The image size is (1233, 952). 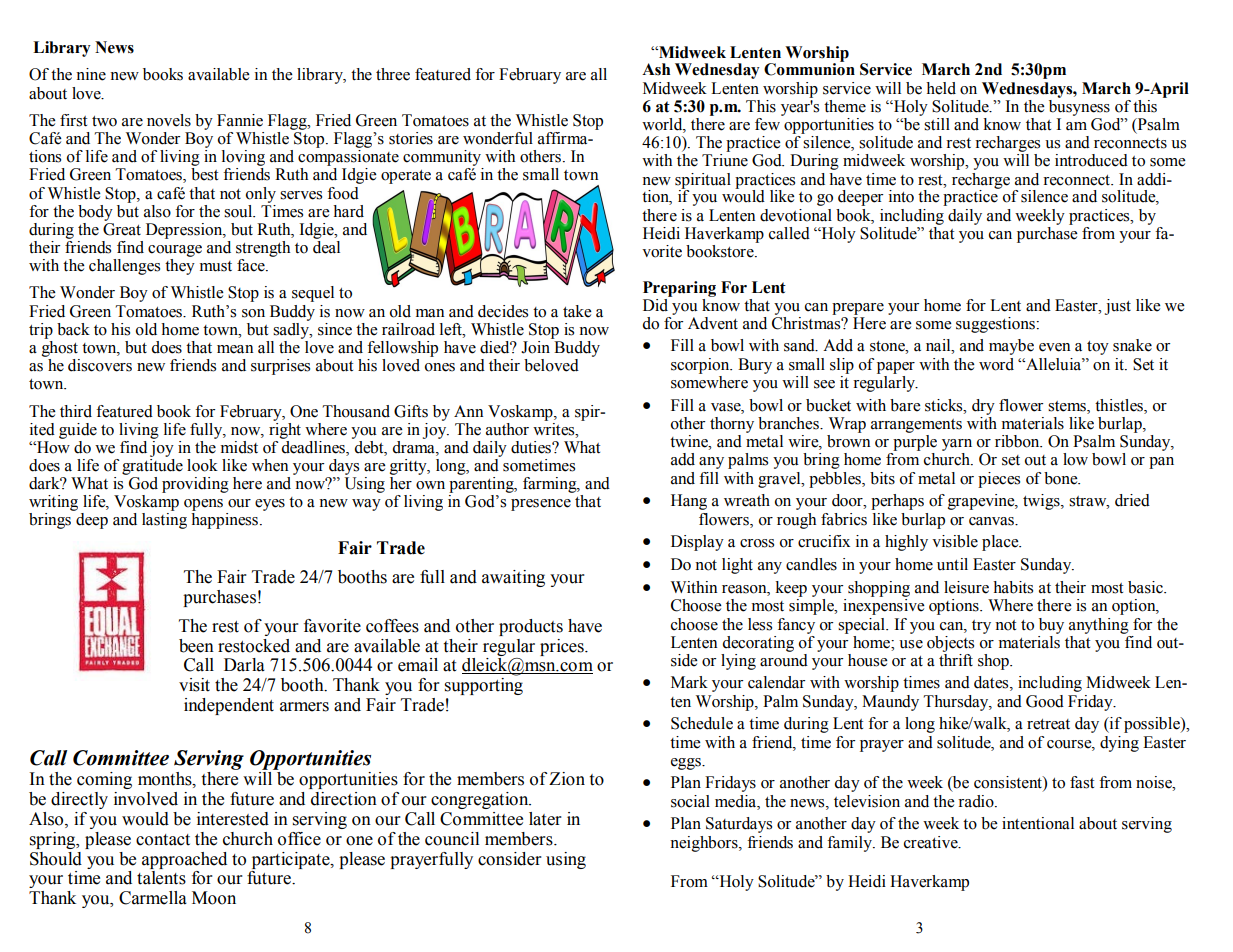 I want to click on take, so click(x=577, y=311).
